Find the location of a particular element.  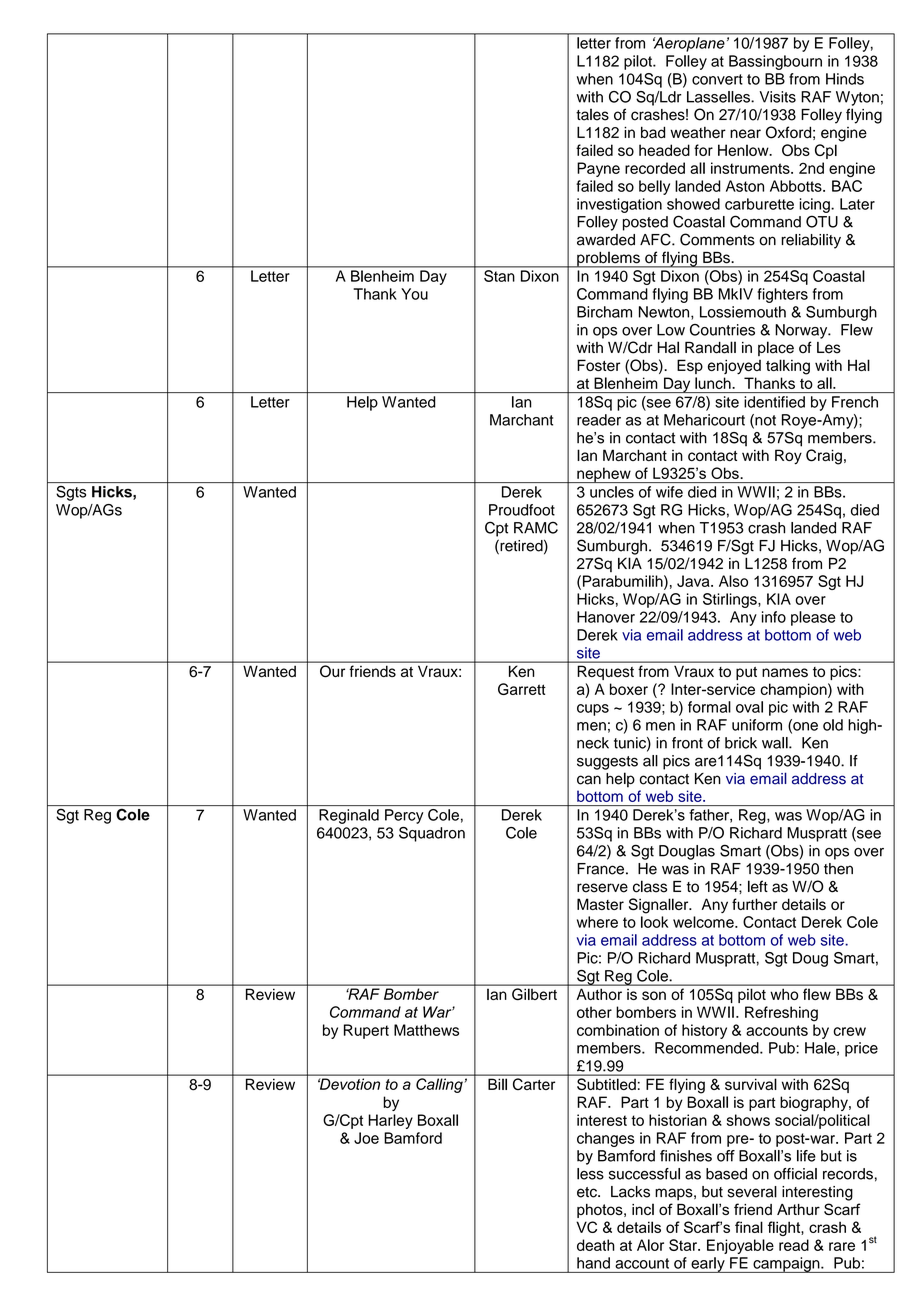

Joe is located at coordinates (366, 1138).
